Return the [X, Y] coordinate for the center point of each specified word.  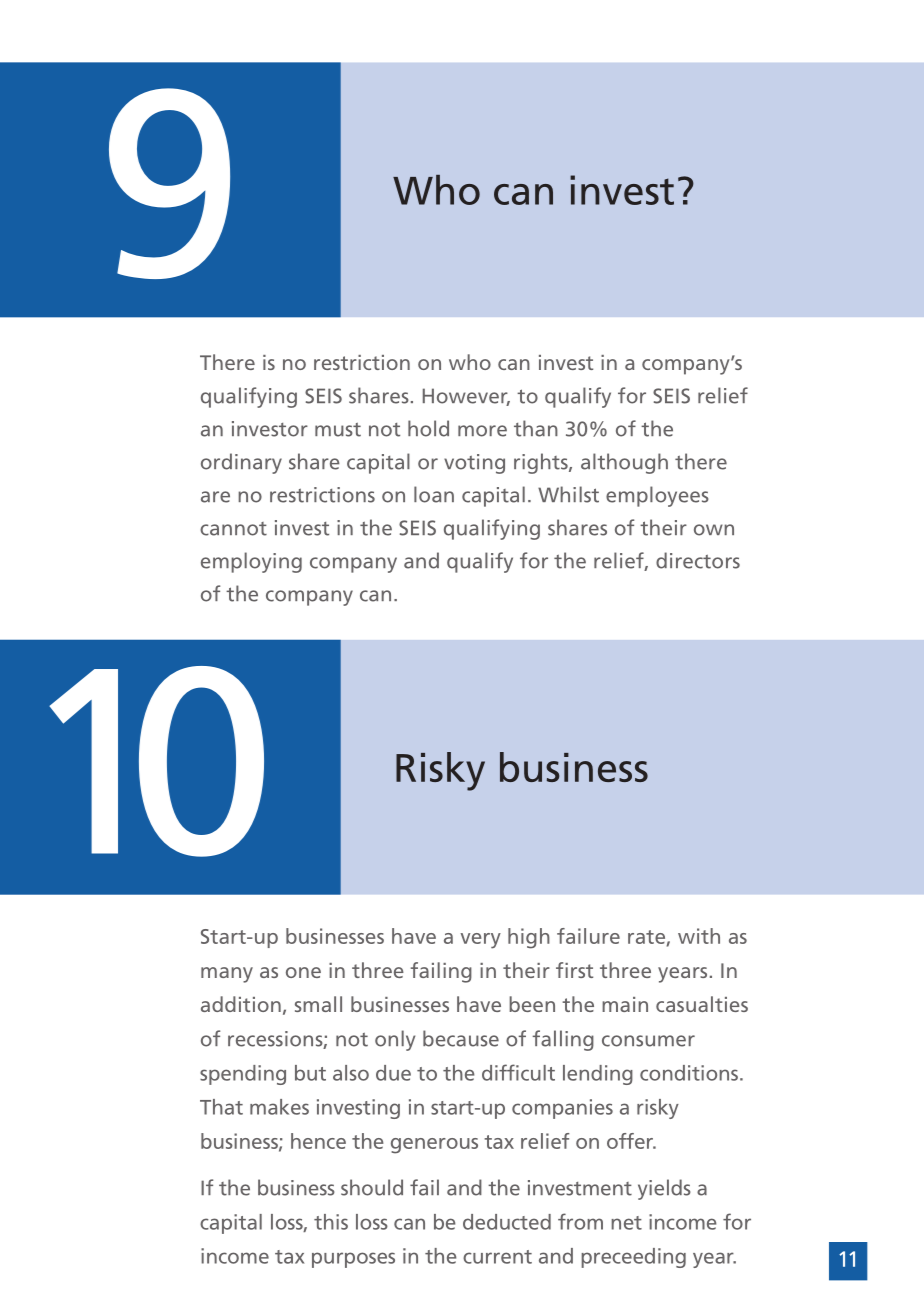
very [480, 941]
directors [698, 560]
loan [434, 494]
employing [251, 562]
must [338, 430]
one [303, 972]
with [699, 936]
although [624, 463]
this [331, 1222]
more [482, 431]
